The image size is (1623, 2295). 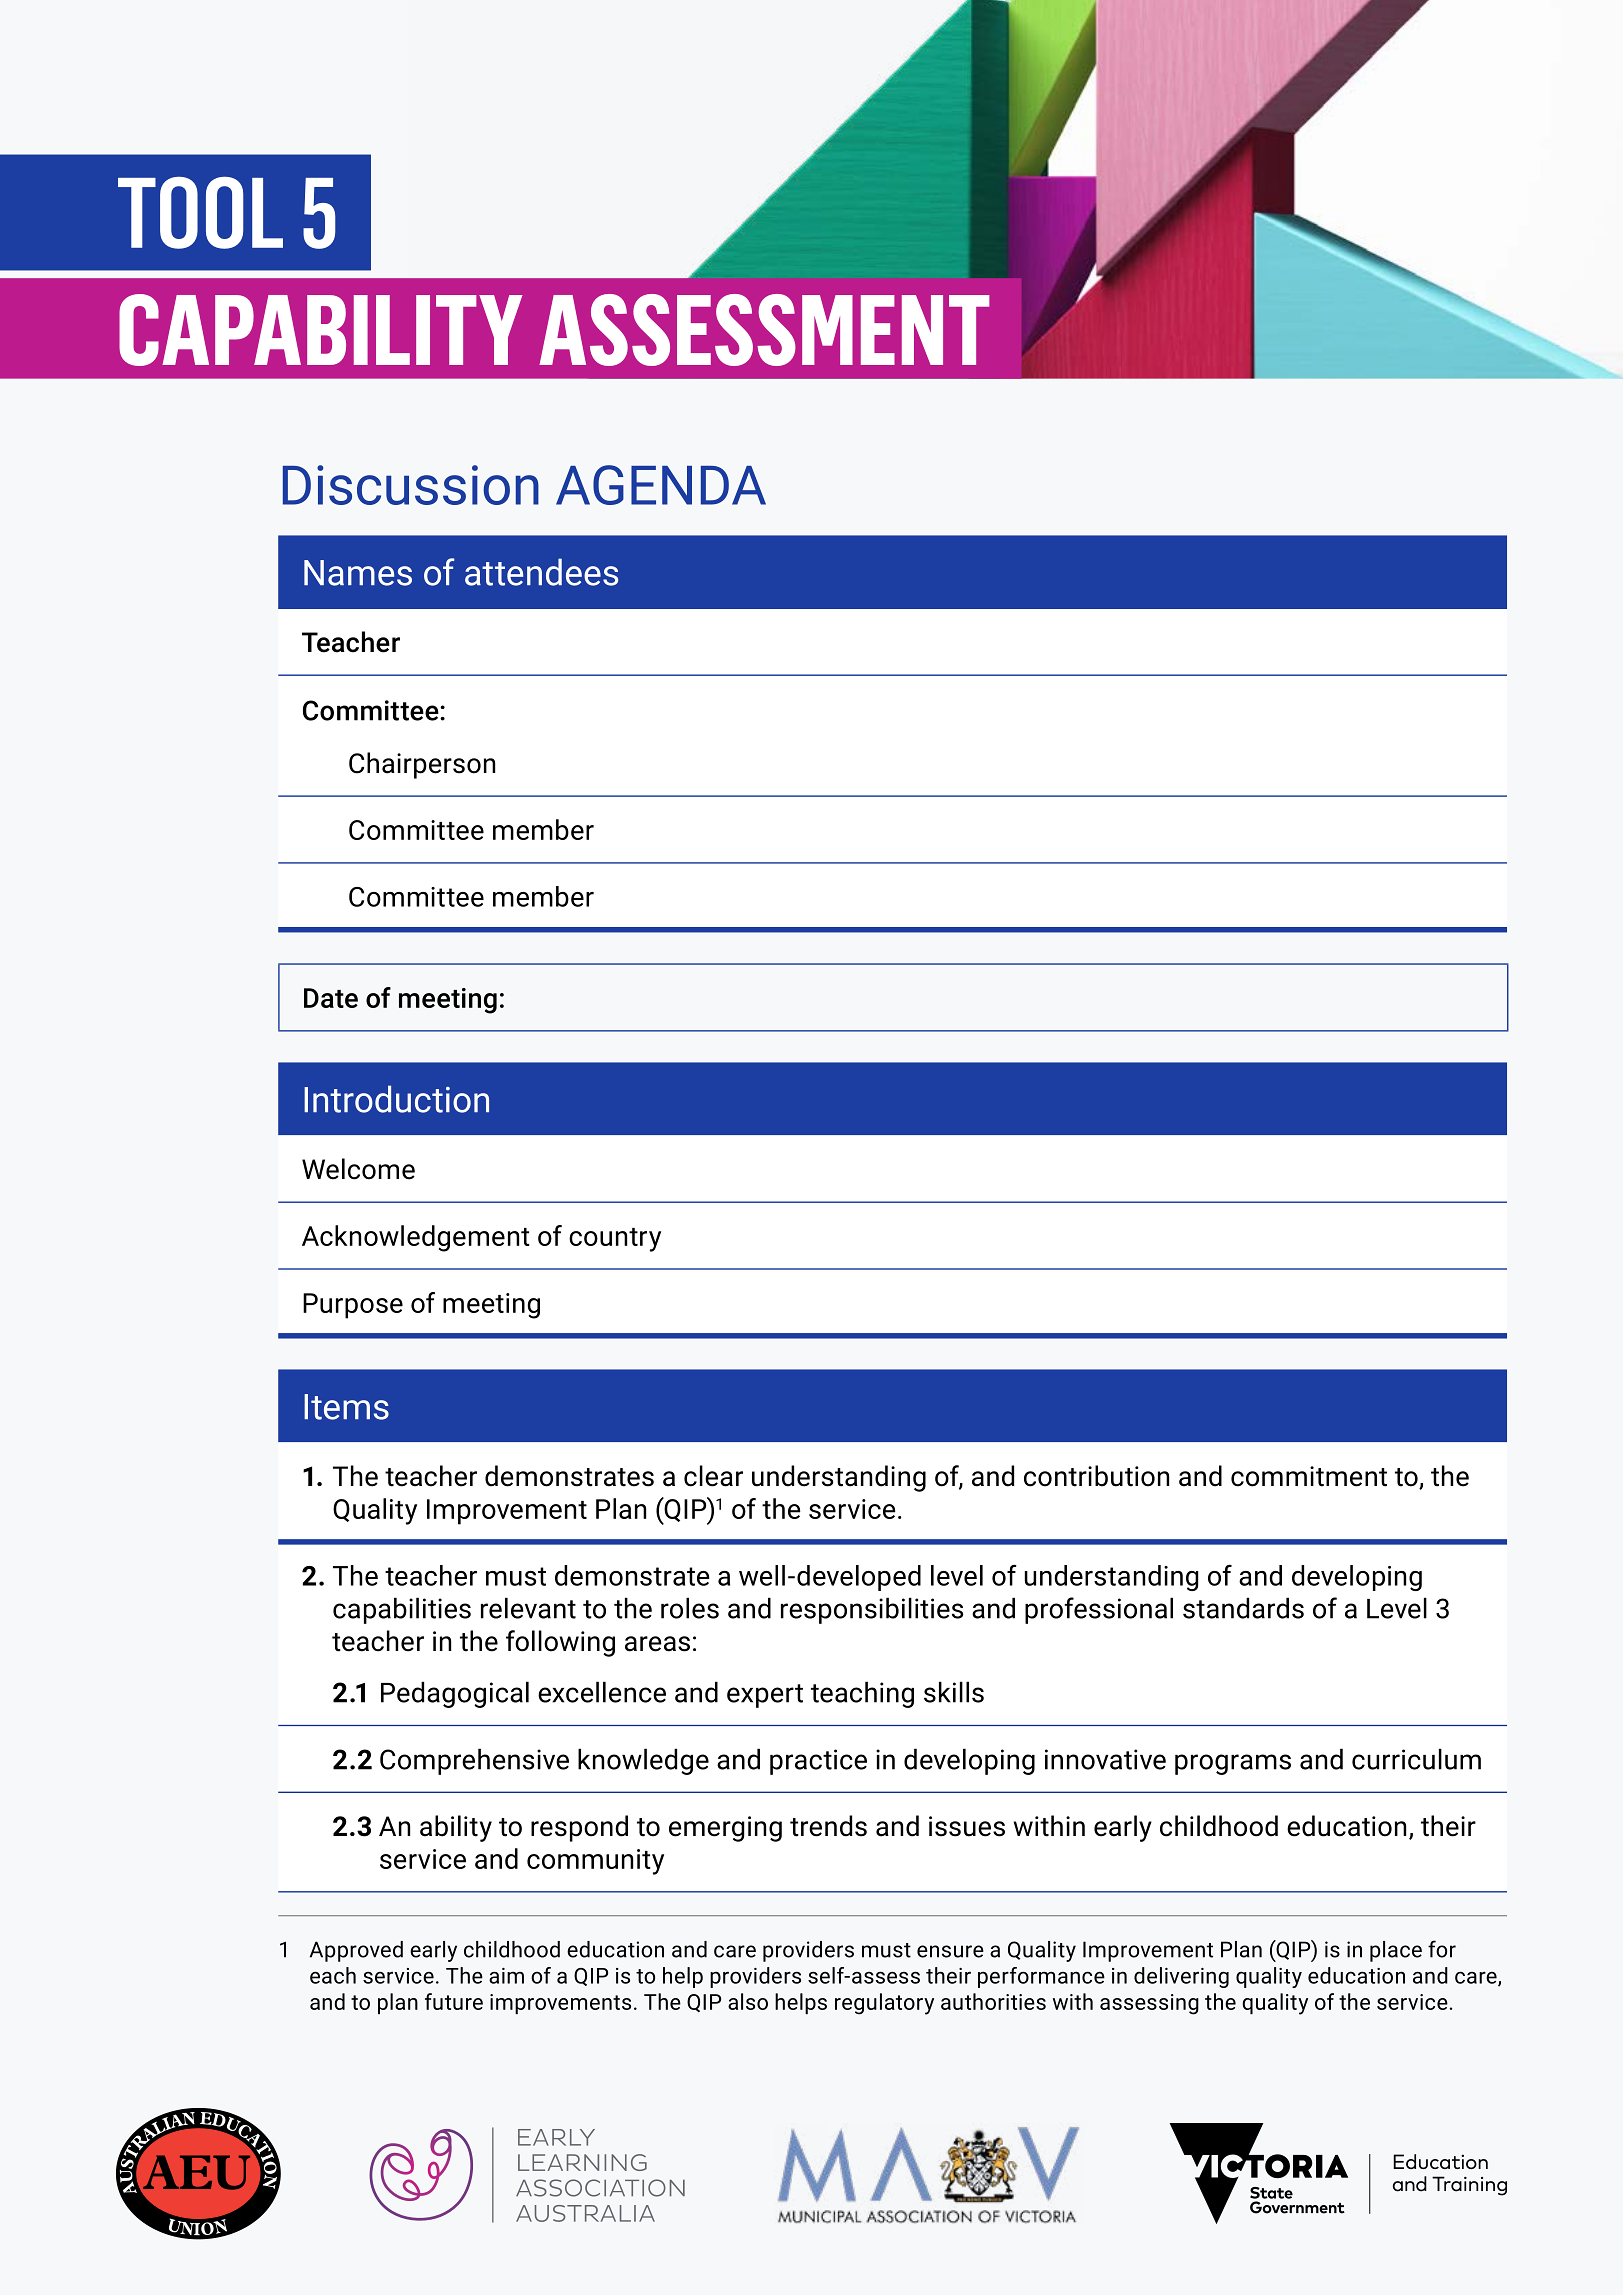 What do you see at coordinates (1243, 1608) in the screenshot?
I see `standards` at bounding box center [1243, 1608].
